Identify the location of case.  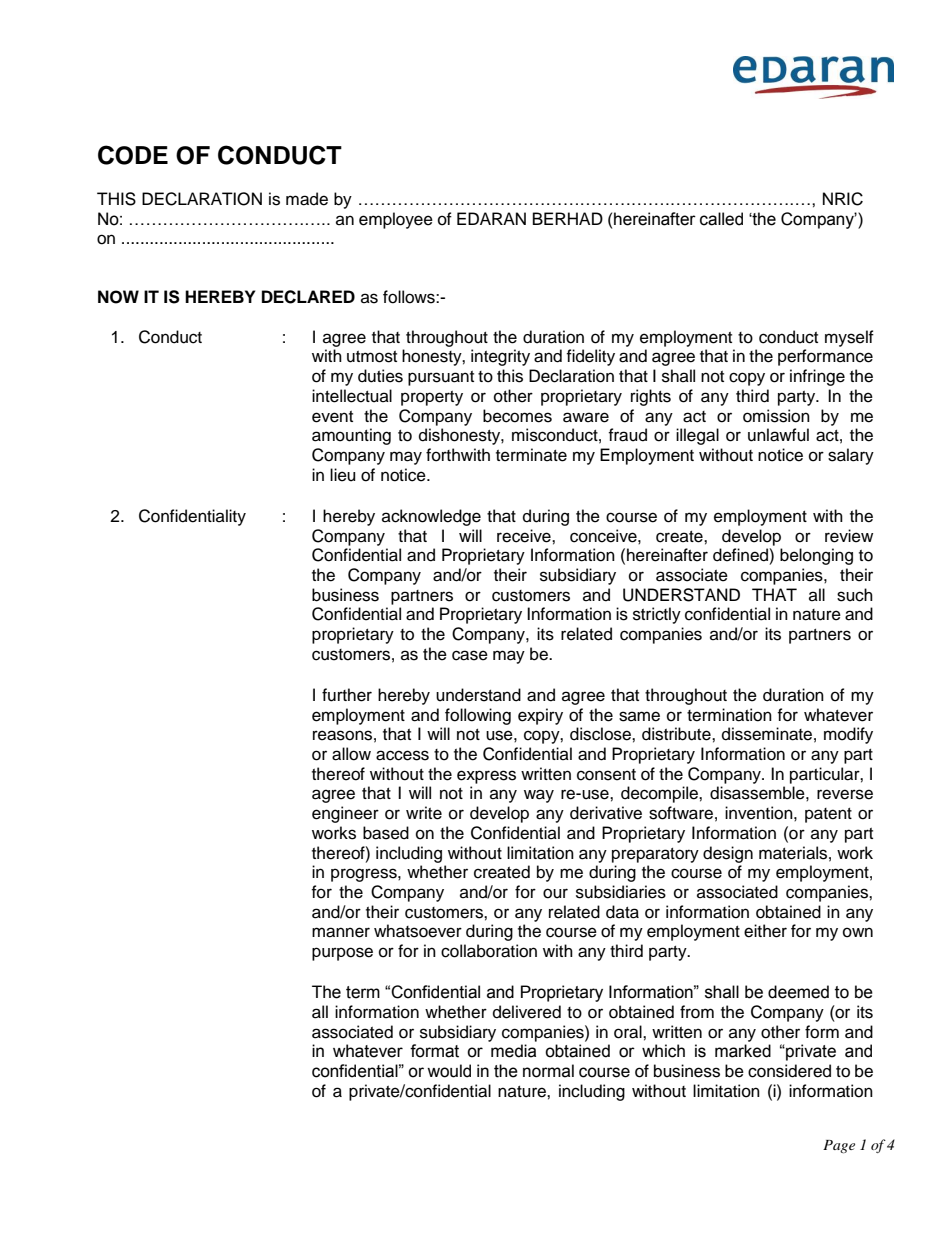
(470, 655).
